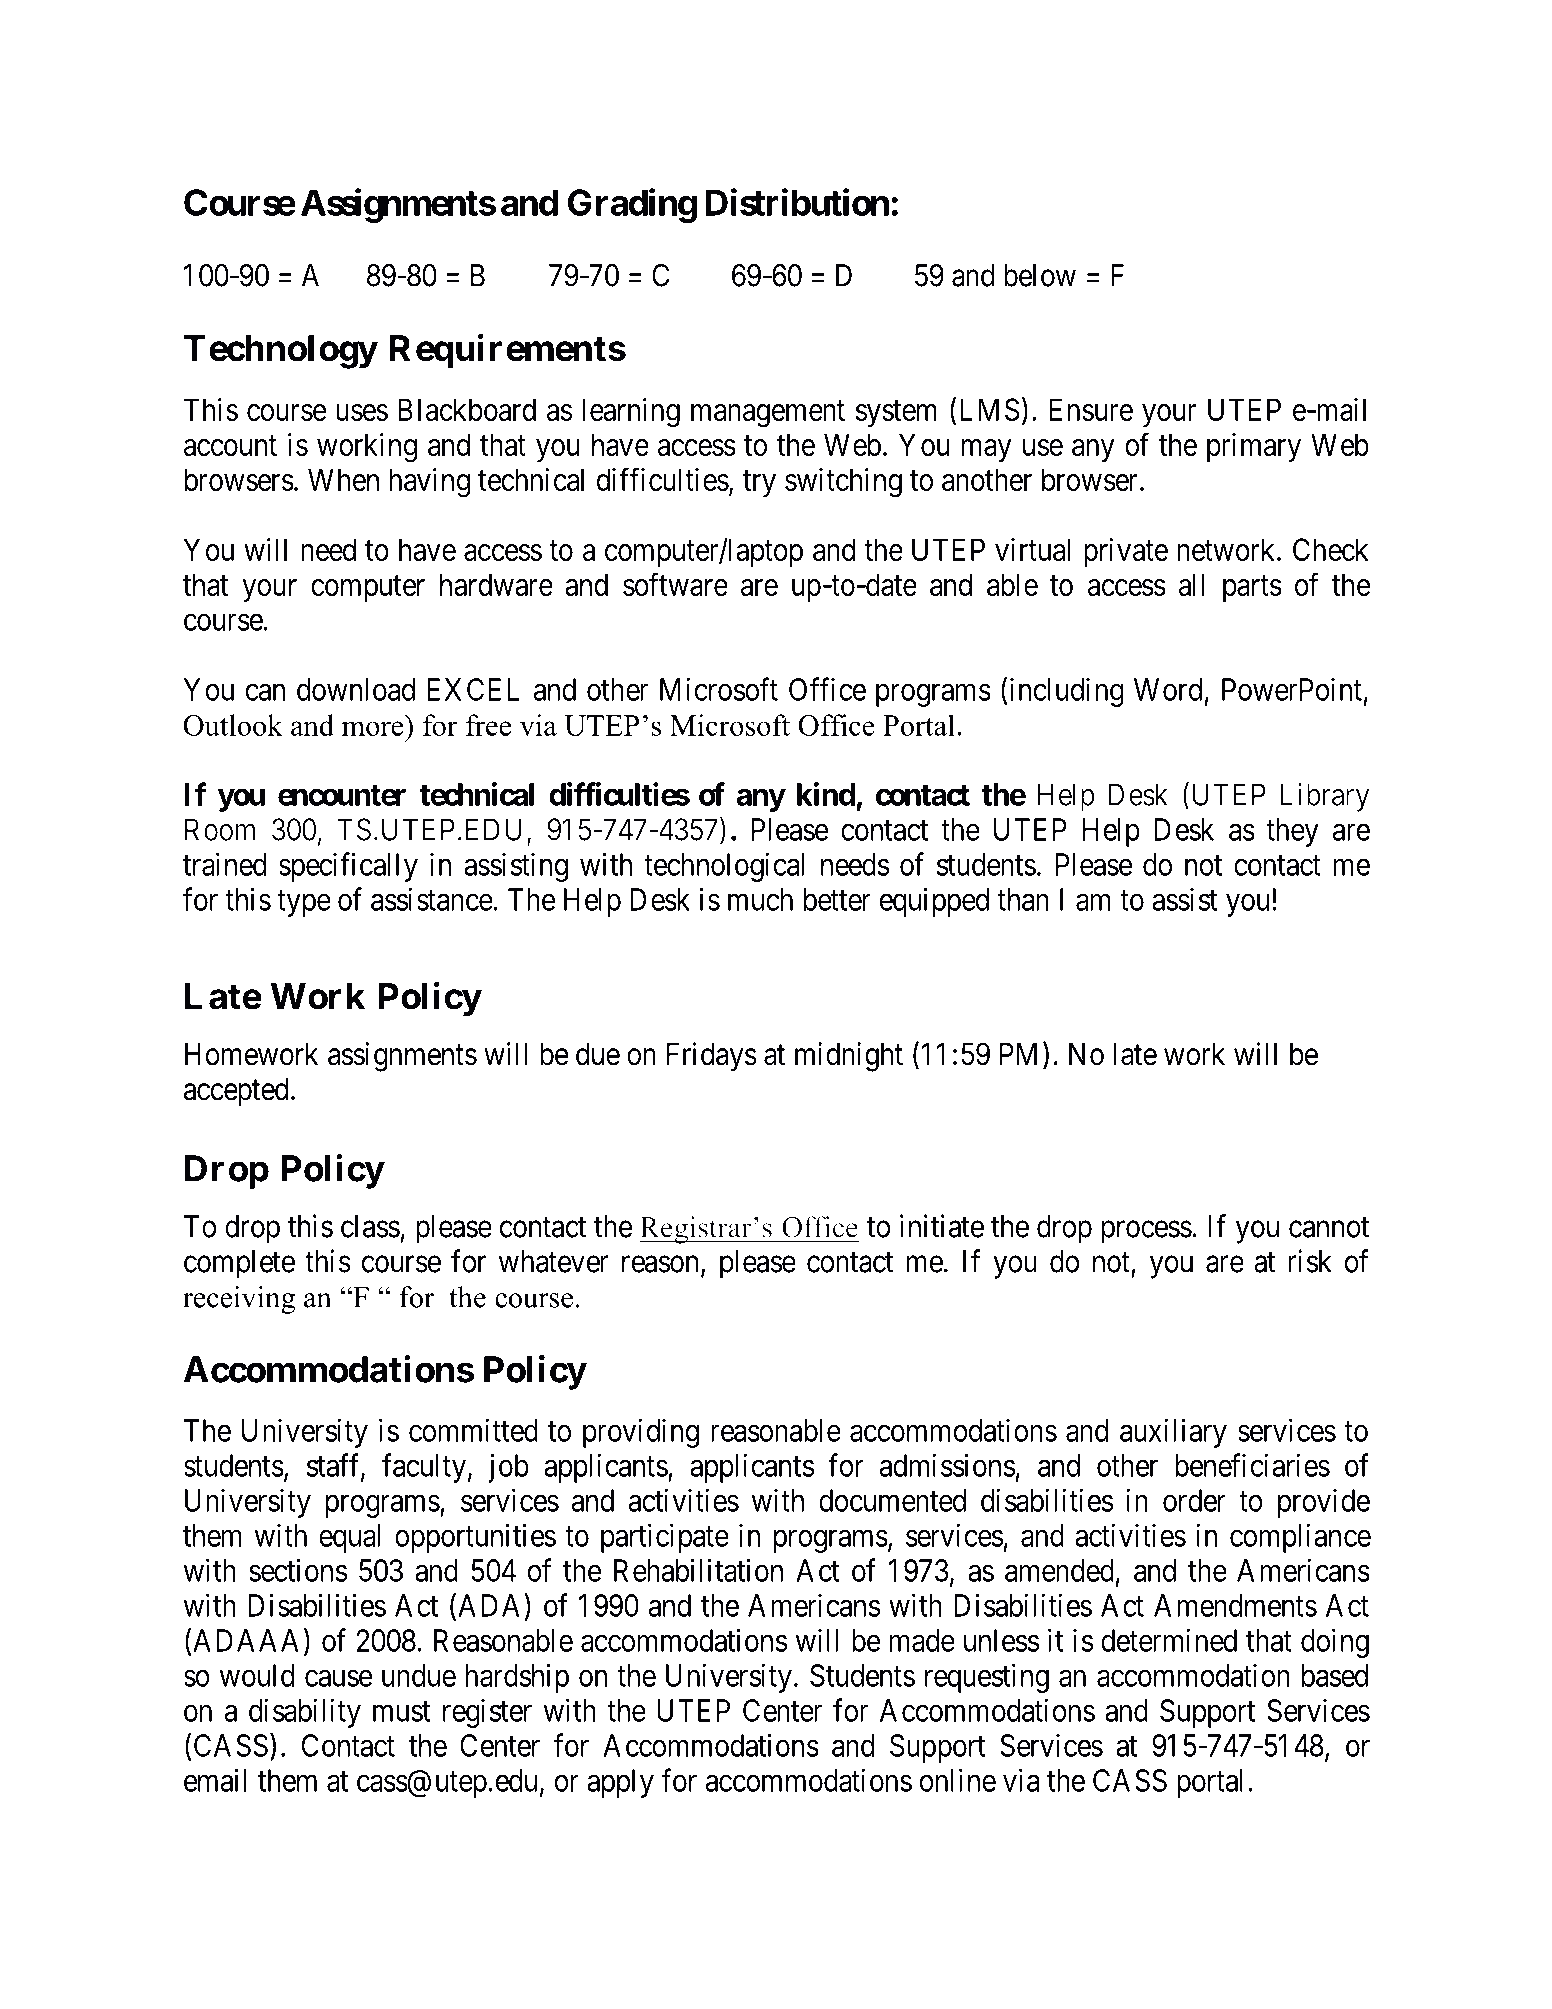  I want to click on apply, so click(620, 1783).
